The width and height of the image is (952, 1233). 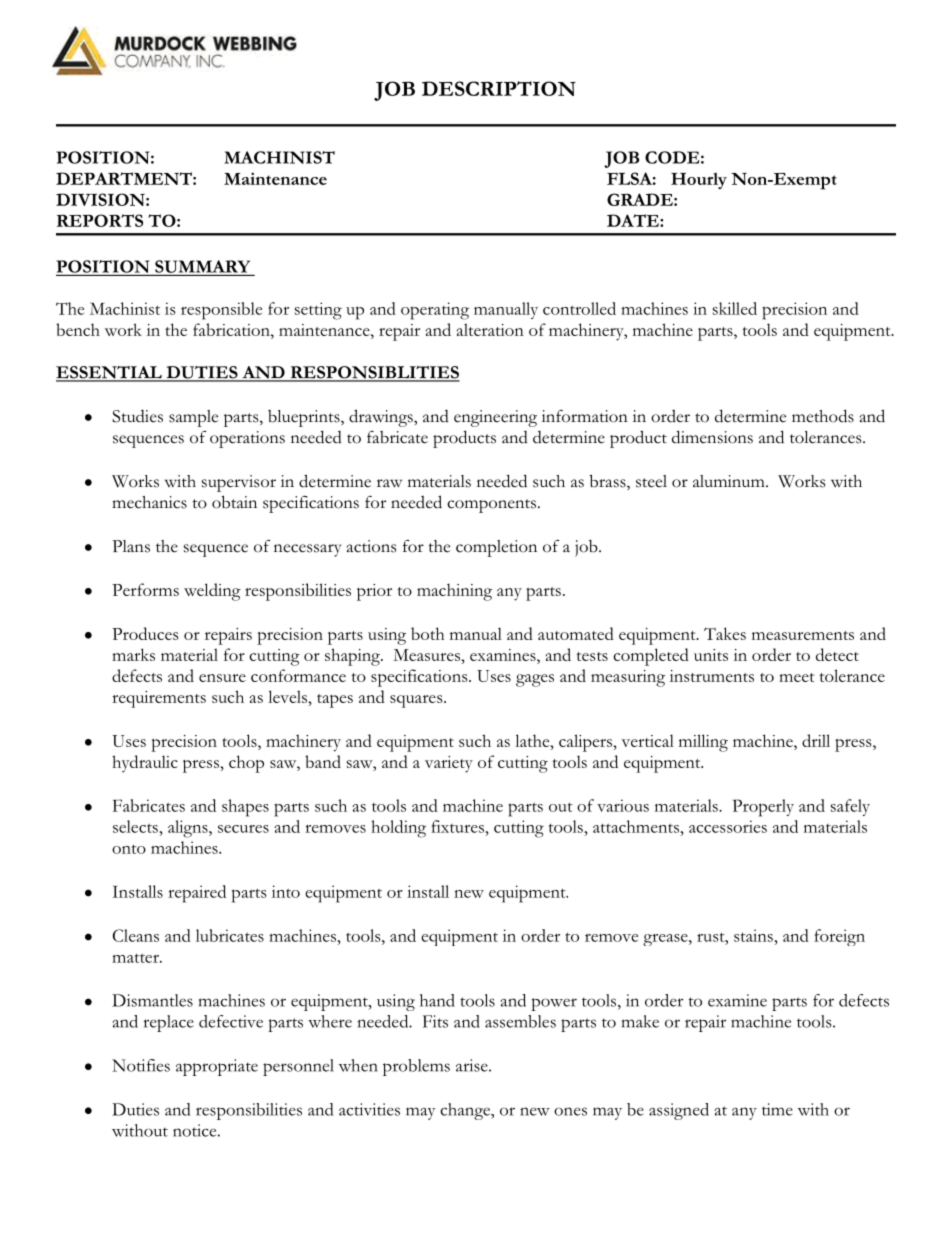 I want to click on change, so click(x=466, y=1111).
